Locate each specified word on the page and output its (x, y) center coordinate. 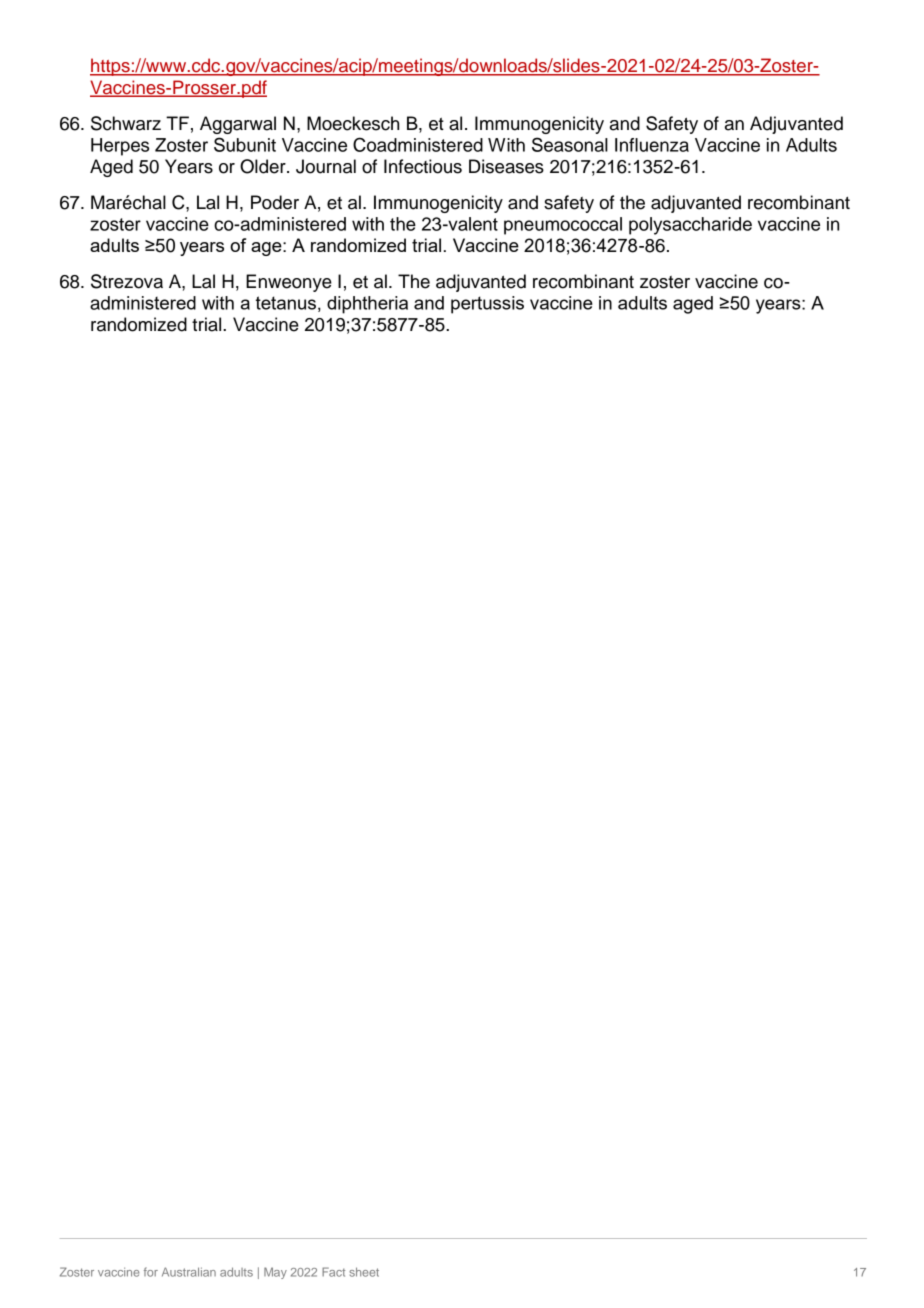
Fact (333, 1272)
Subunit (245, 144)
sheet (364, 1272)
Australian (189, 1272)
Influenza (652, 145)
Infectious (423, 166)
